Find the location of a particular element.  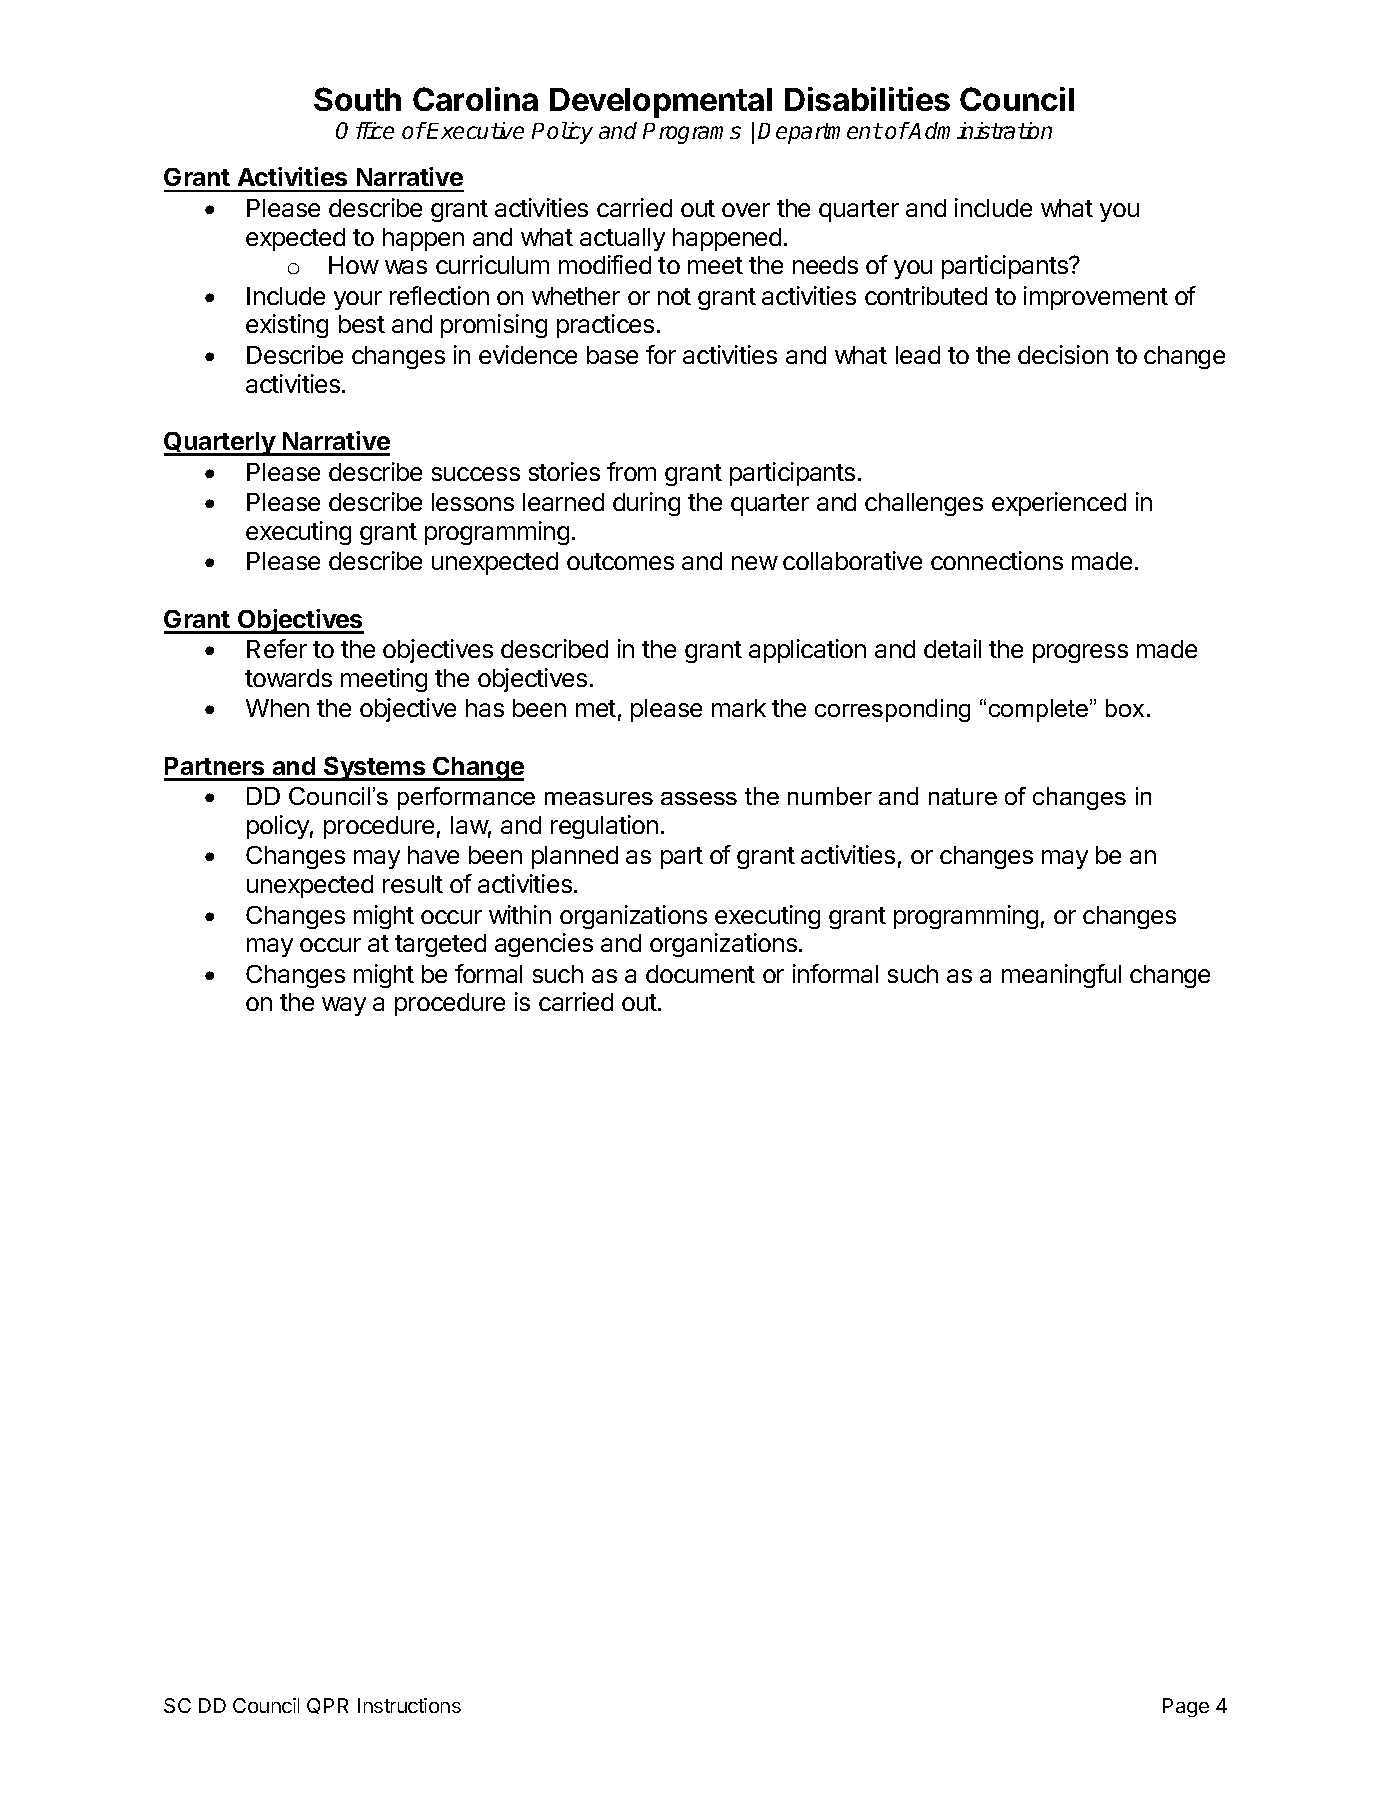

towards is located at coordinates (288, 678).
